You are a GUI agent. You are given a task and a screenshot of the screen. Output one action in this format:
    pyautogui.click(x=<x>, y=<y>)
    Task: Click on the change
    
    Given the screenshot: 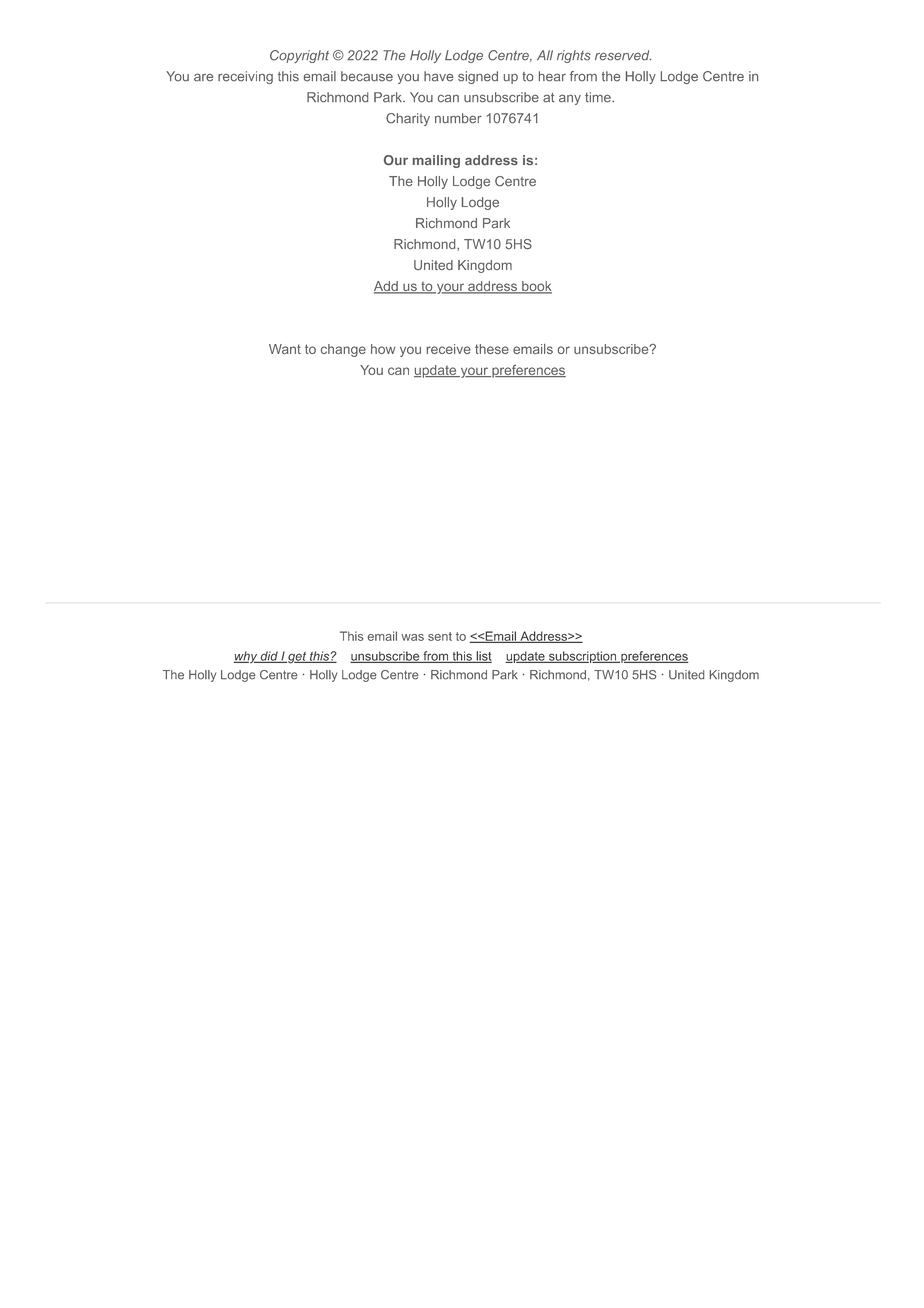 What is the action you would take?
    pyautogui.click(x=343, y=350)
